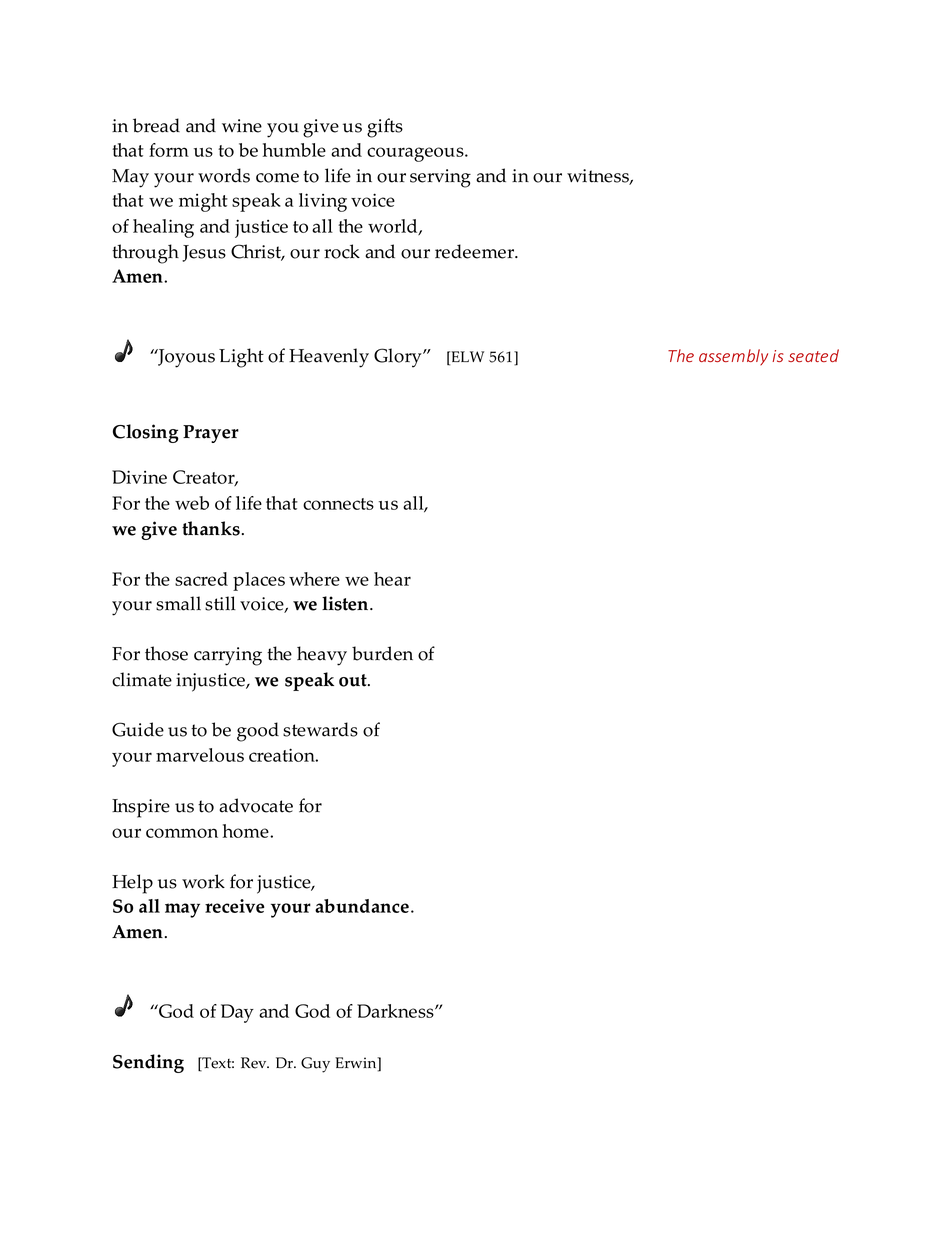 This screenshot has width=952, height=1233. I want to click on words, so click(224, 175).
